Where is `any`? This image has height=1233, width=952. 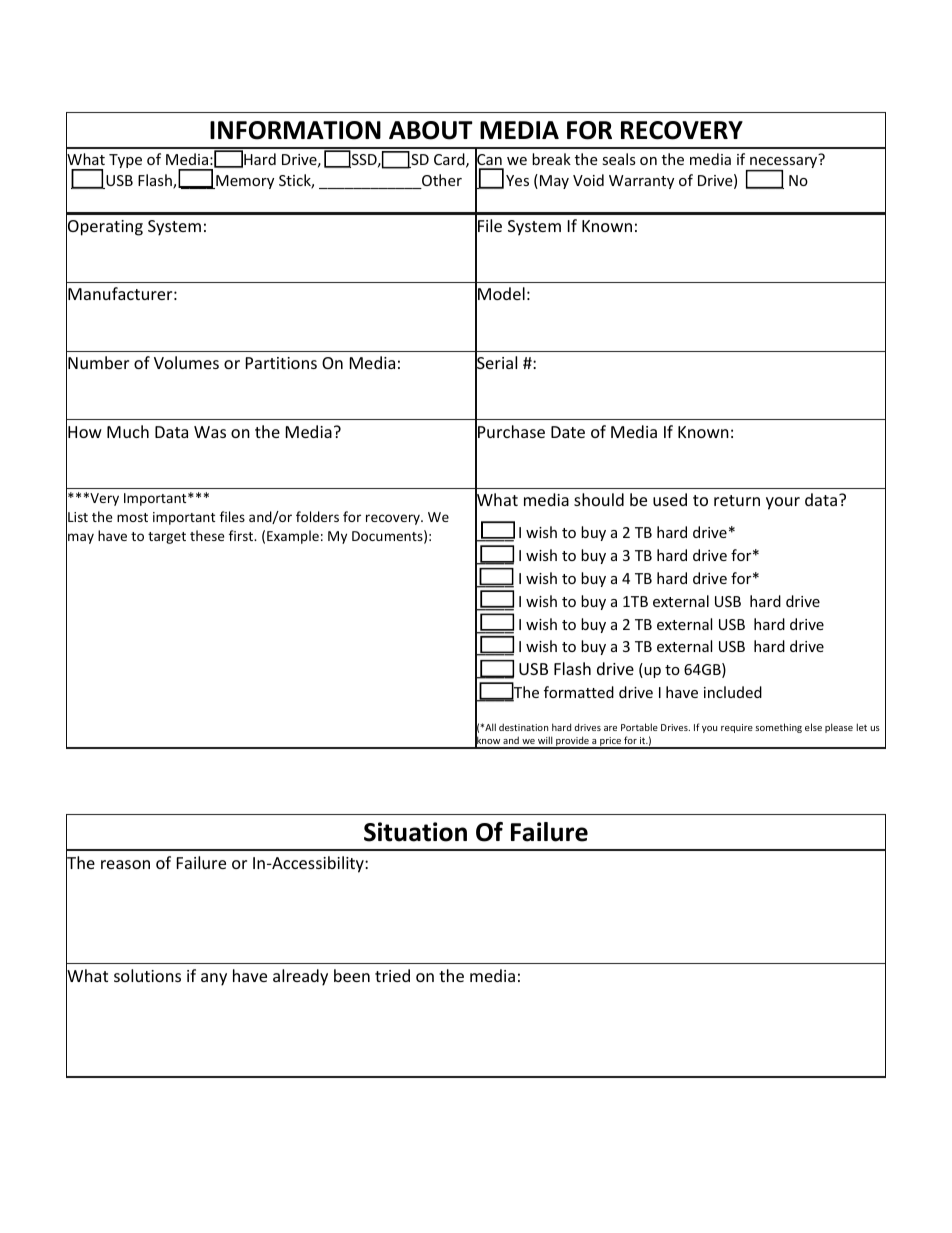 any is located at coordinates (214, 979).
